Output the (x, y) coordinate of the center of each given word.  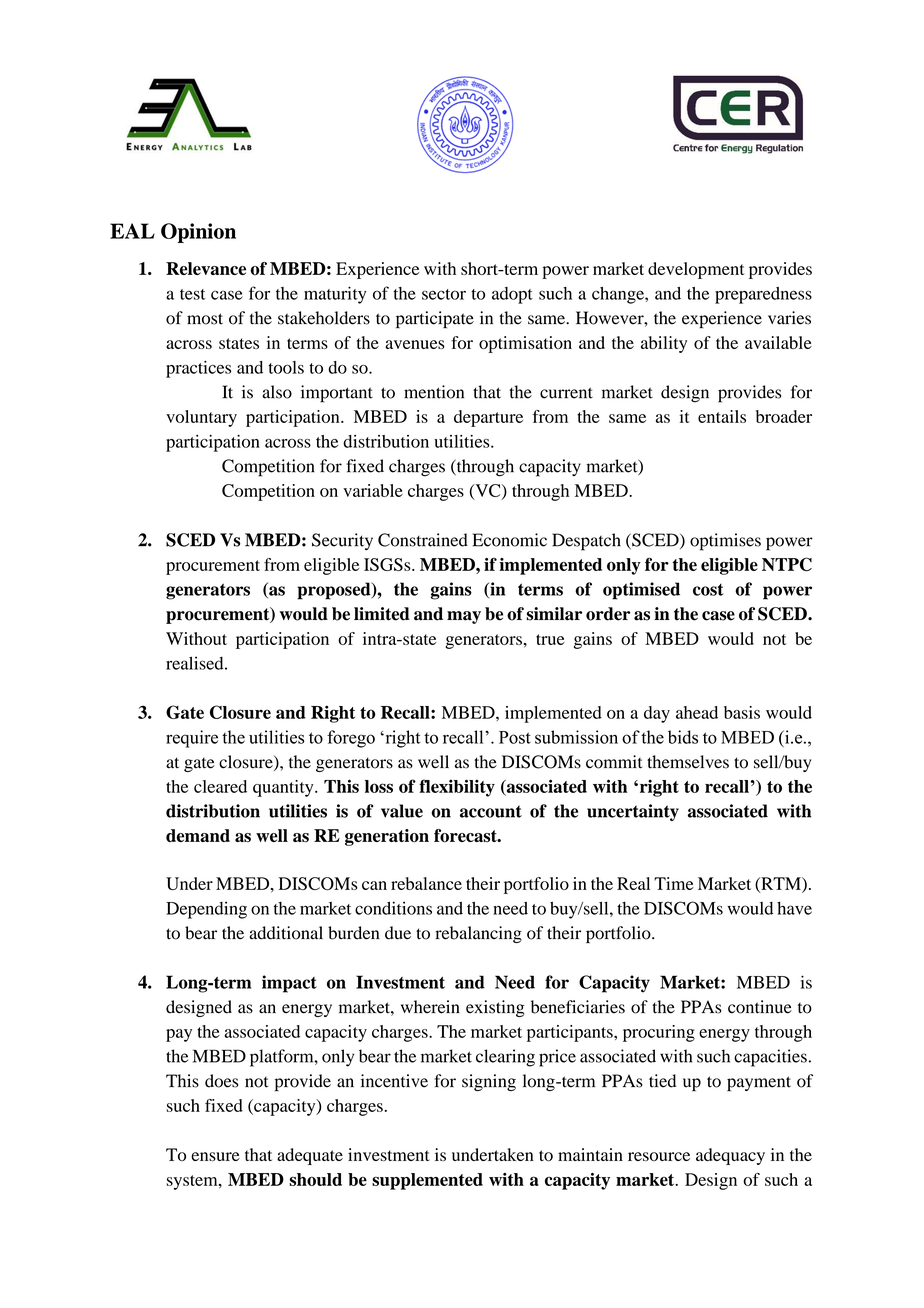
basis (742, 712)
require (192, 739)
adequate (310, 1156)
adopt (512, 295)
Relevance (206, 268)
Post (515, 737)
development (696, 270)
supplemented (427, 1181)
